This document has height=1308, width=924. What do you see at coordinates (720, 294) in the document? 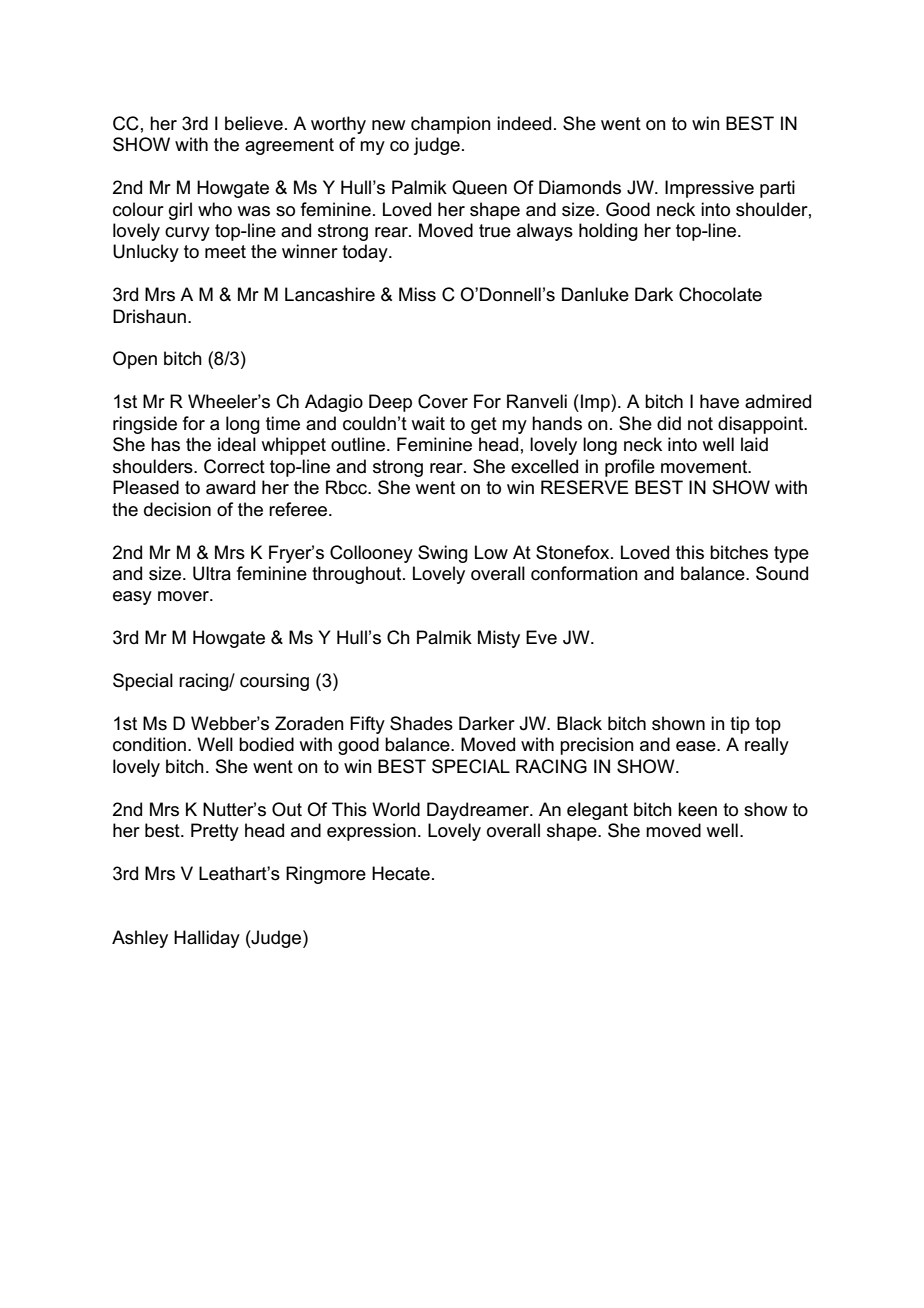
I see `Chocolate` at bounding box center [720, 294].
